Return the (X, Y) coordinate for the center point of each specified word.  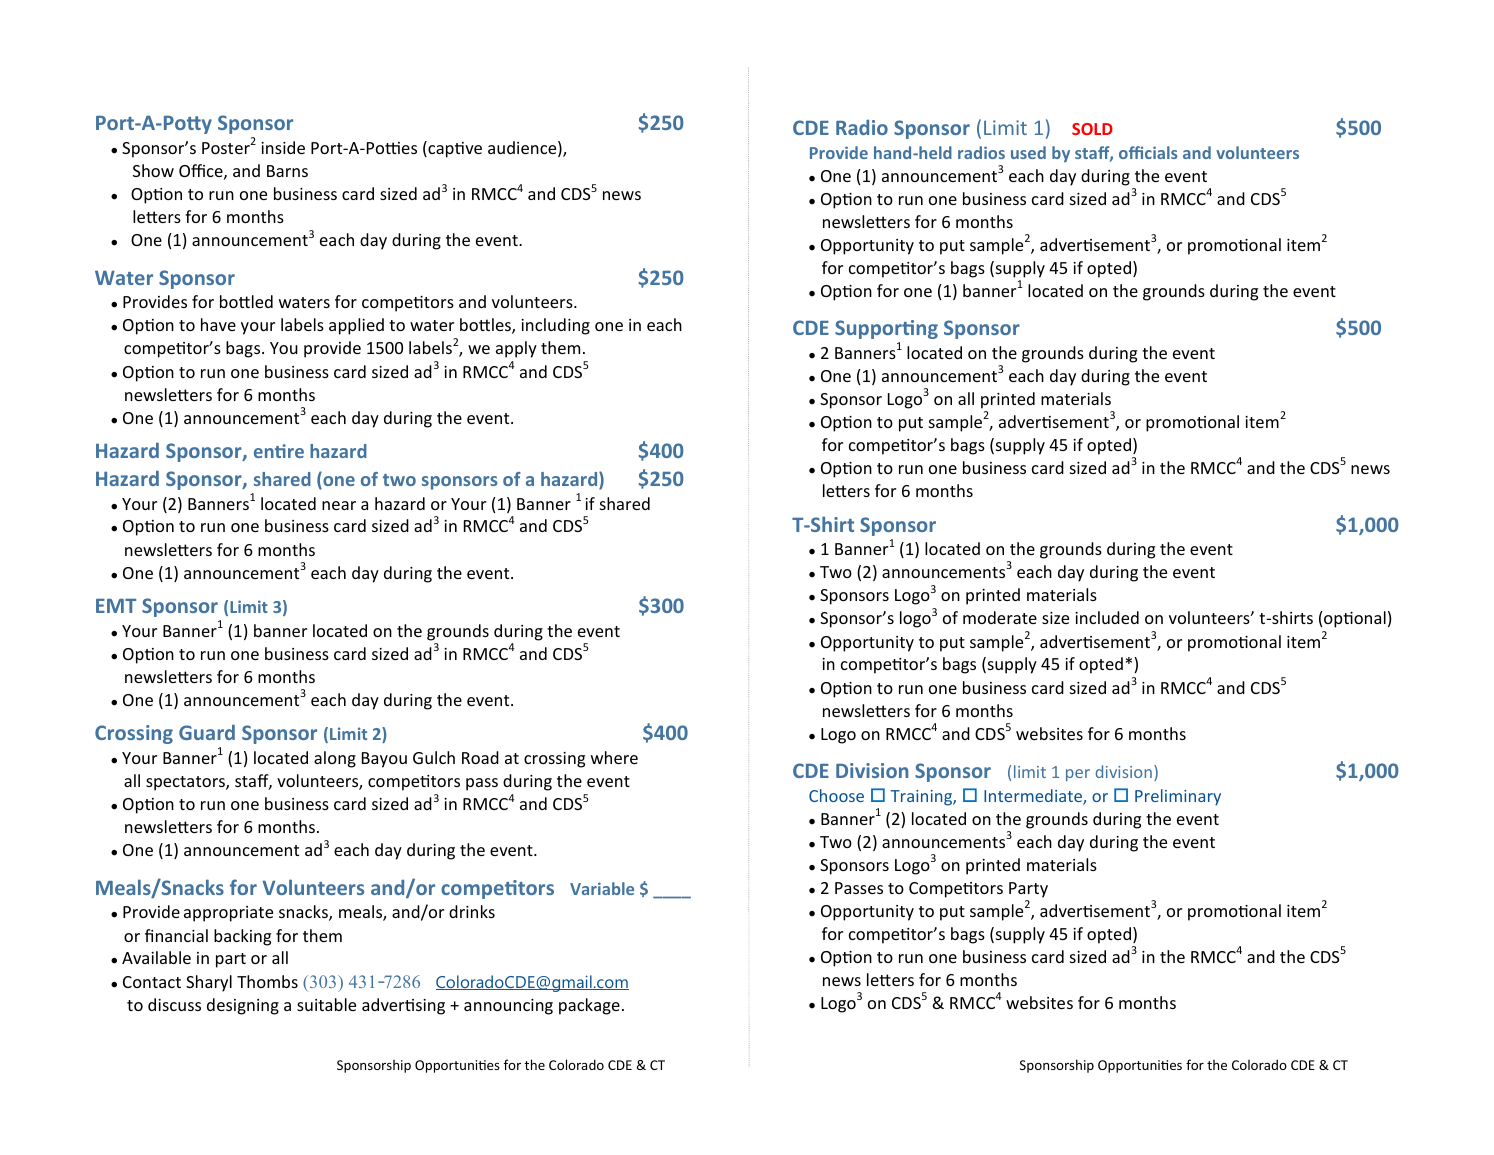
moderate (1000, 617)
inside (283, 147)
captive (454, 149)
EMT (116, 606)
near (339, 505)
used (1028, 152)
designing (243, 1006)
